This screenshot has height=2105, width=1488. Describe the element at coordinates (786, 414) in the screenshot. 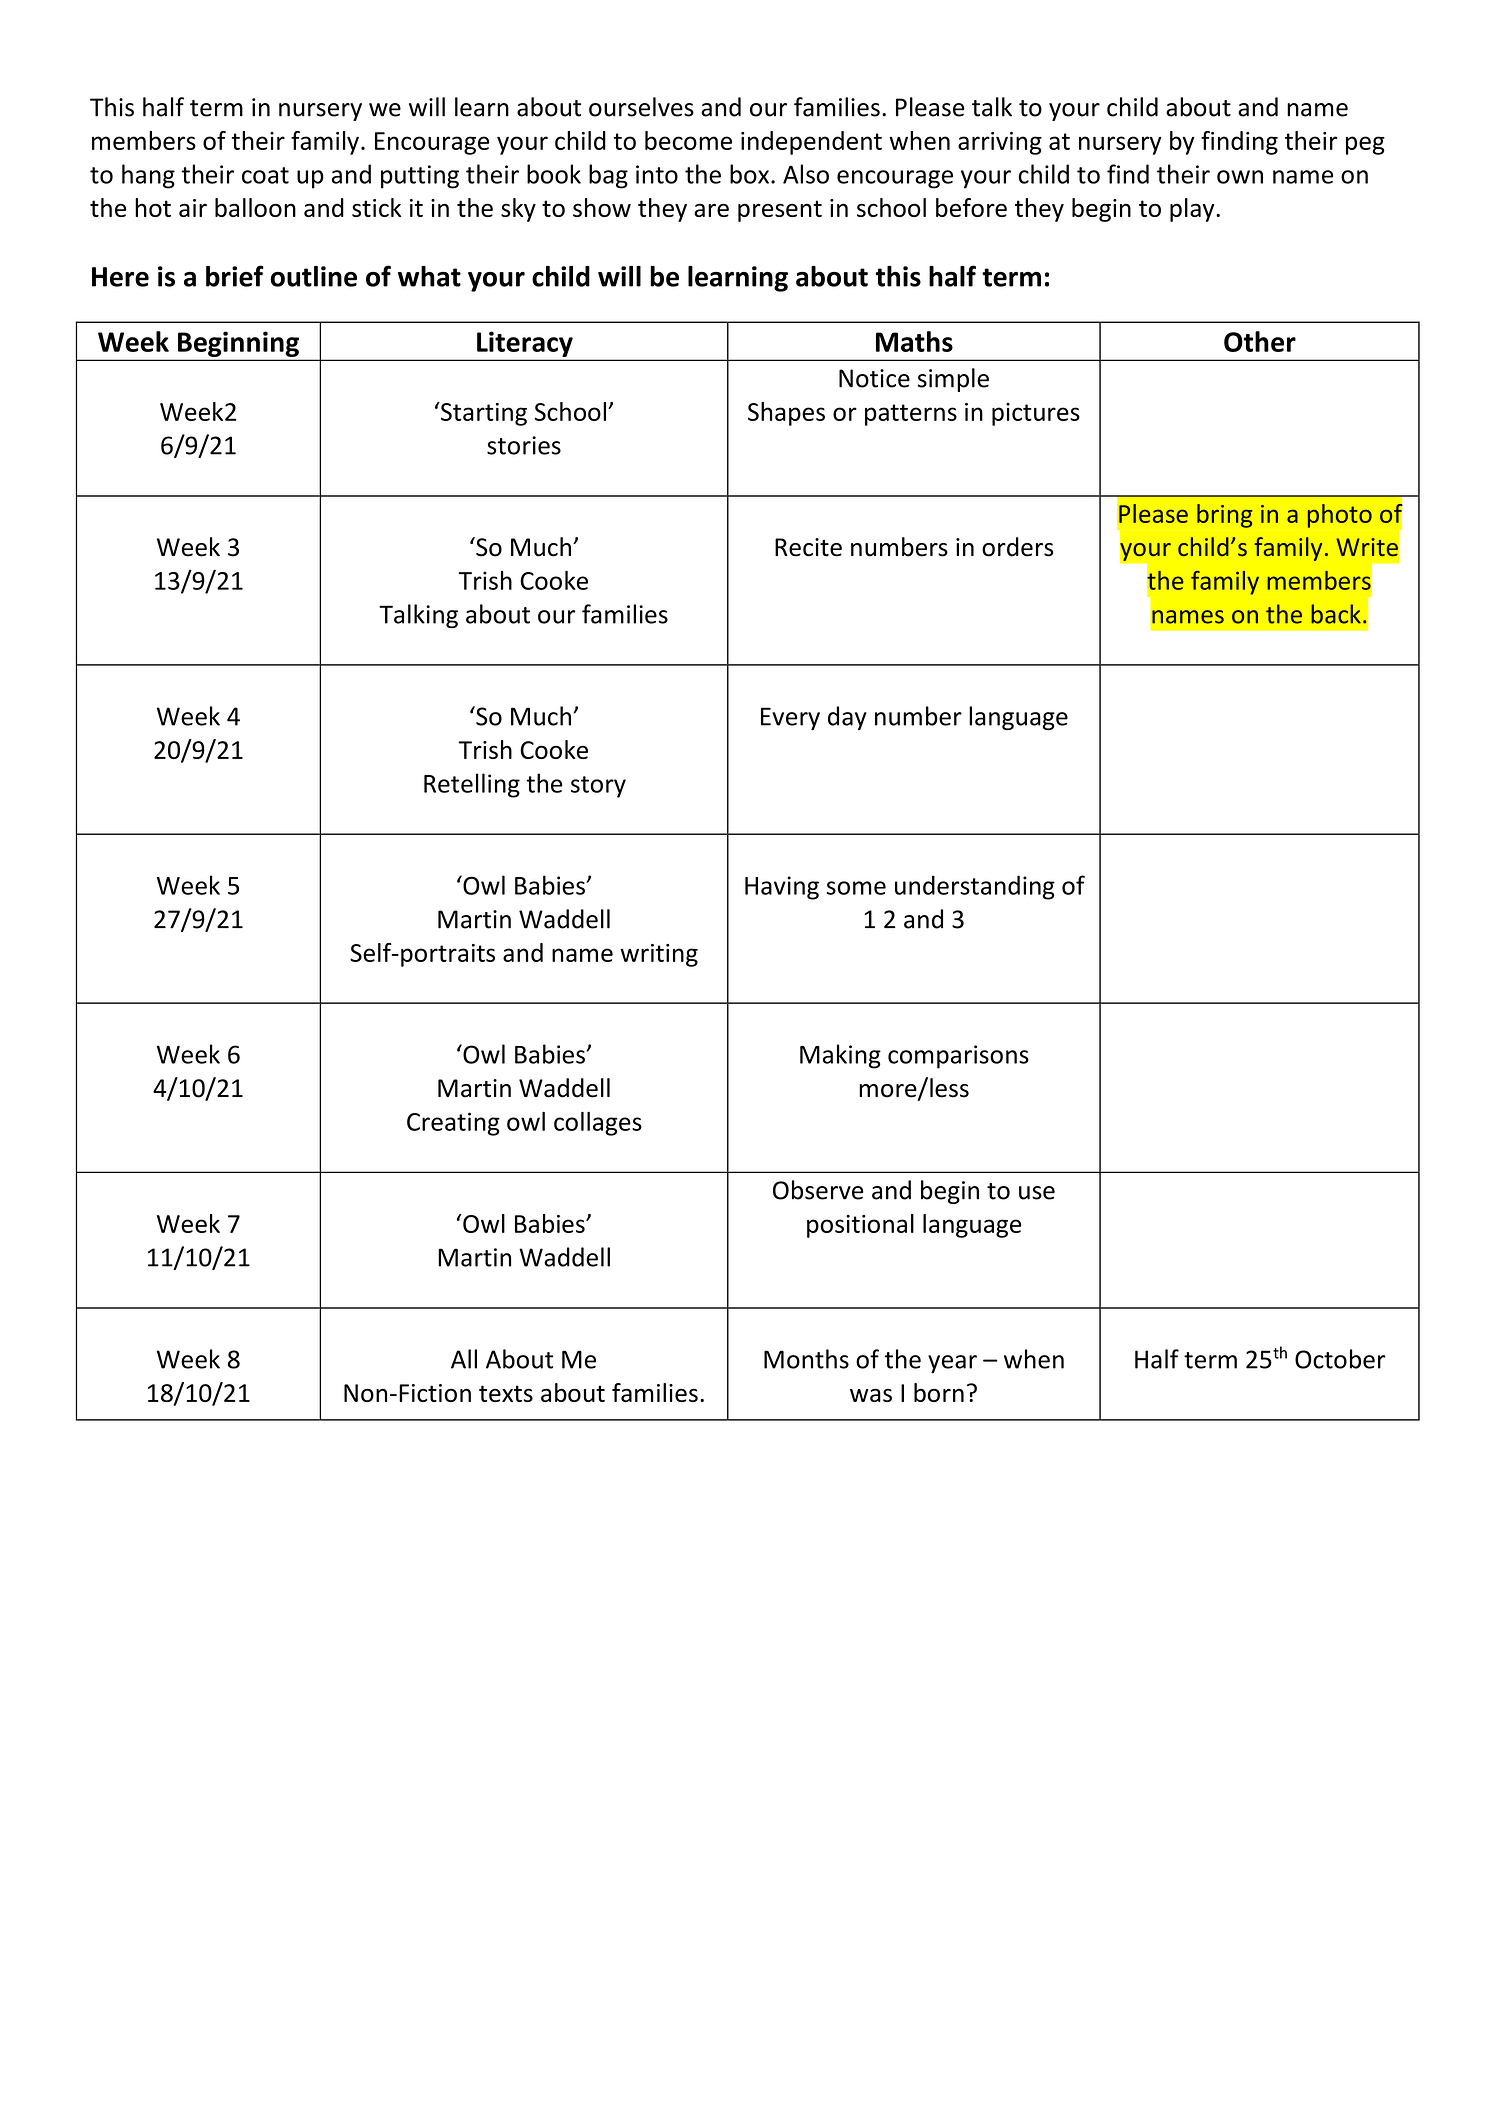

I see `Shapes` at that location.
